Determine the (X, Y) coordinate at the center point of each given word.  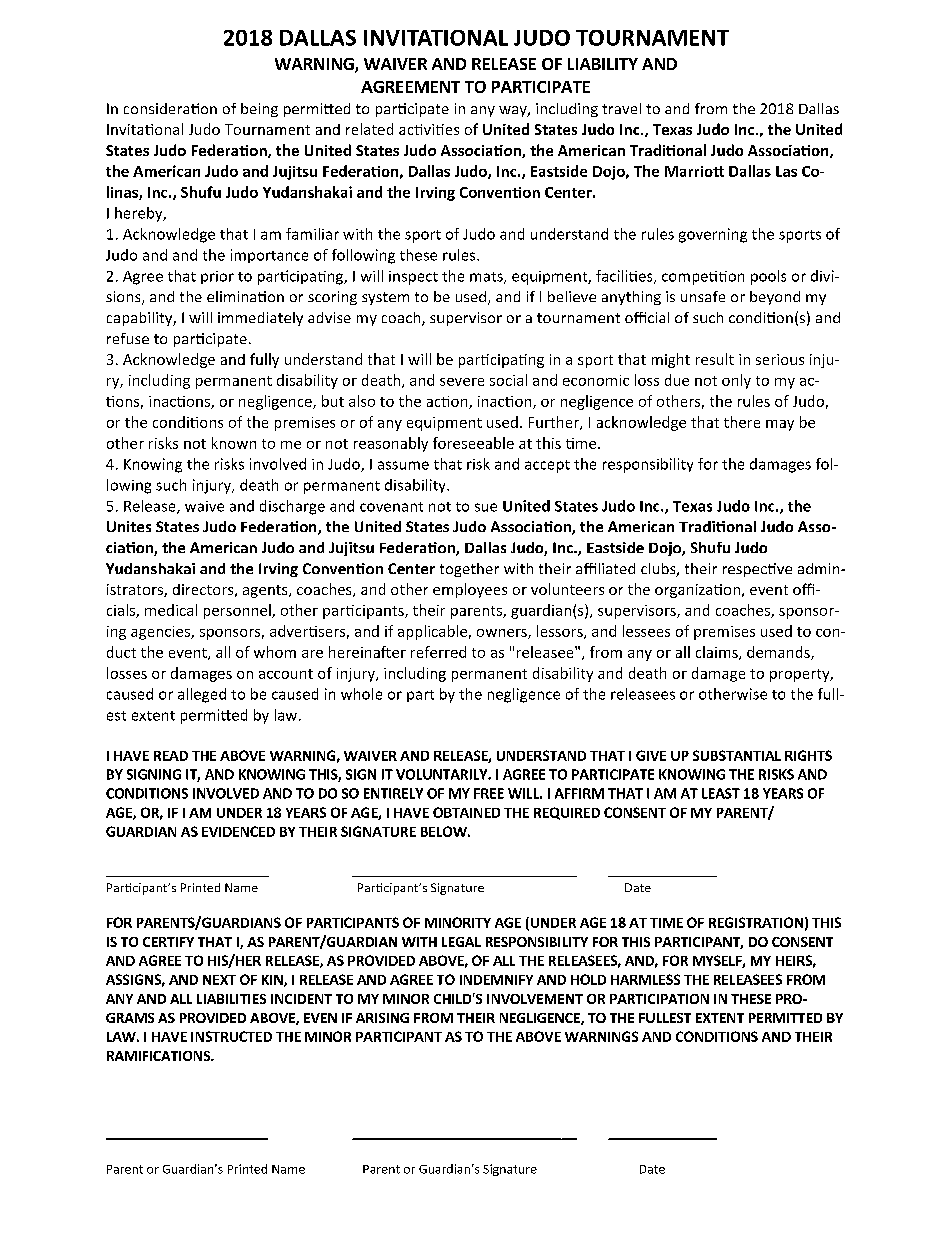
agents (266, 591)
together (469, 570)
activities (429, 129)
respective (757, 570)
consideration (170, 108)
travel (621, 108)
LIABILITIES (231, 999)
